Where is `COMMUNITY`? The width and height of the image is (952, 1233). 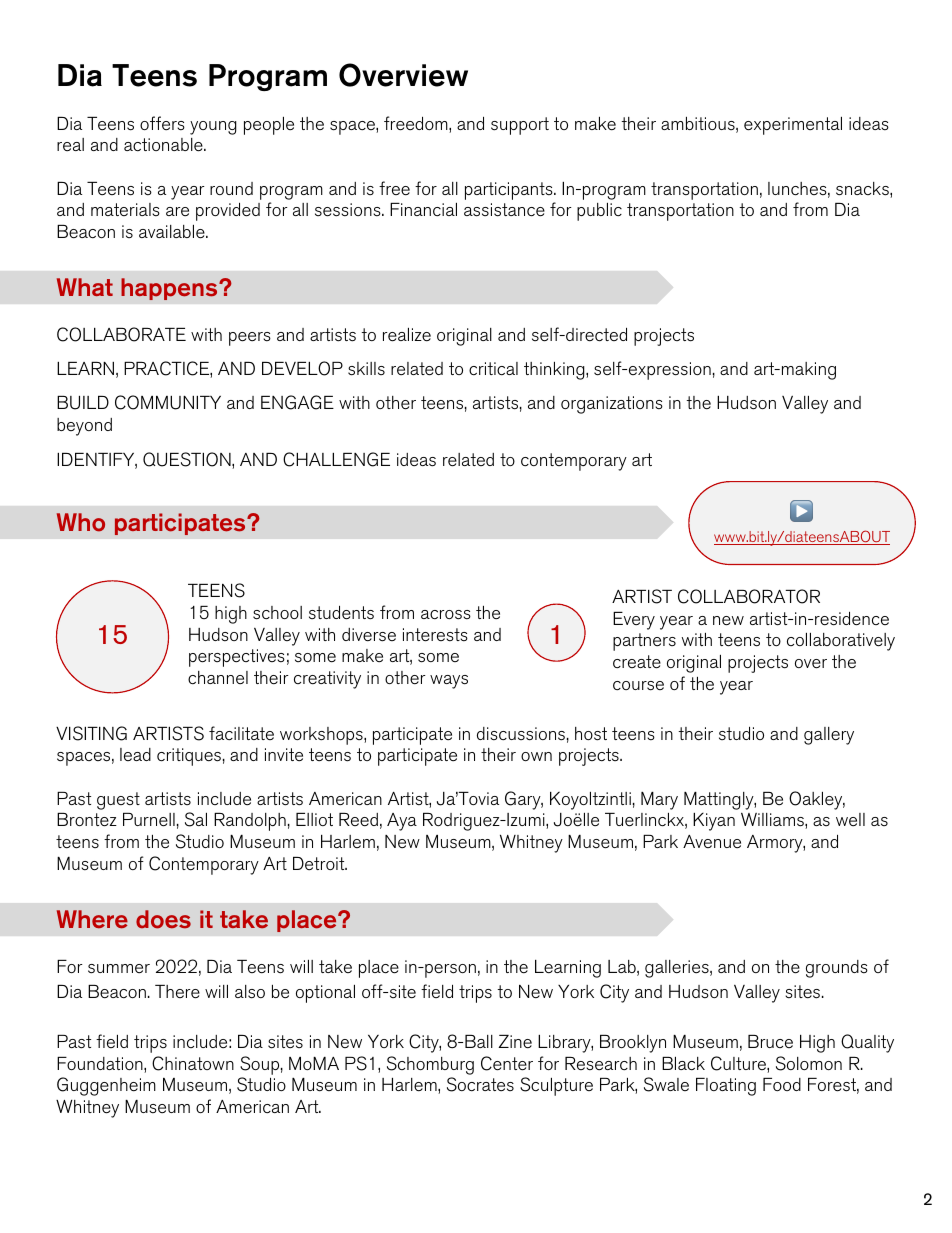 COMMUNITY is located at coordinates (168, 402).
